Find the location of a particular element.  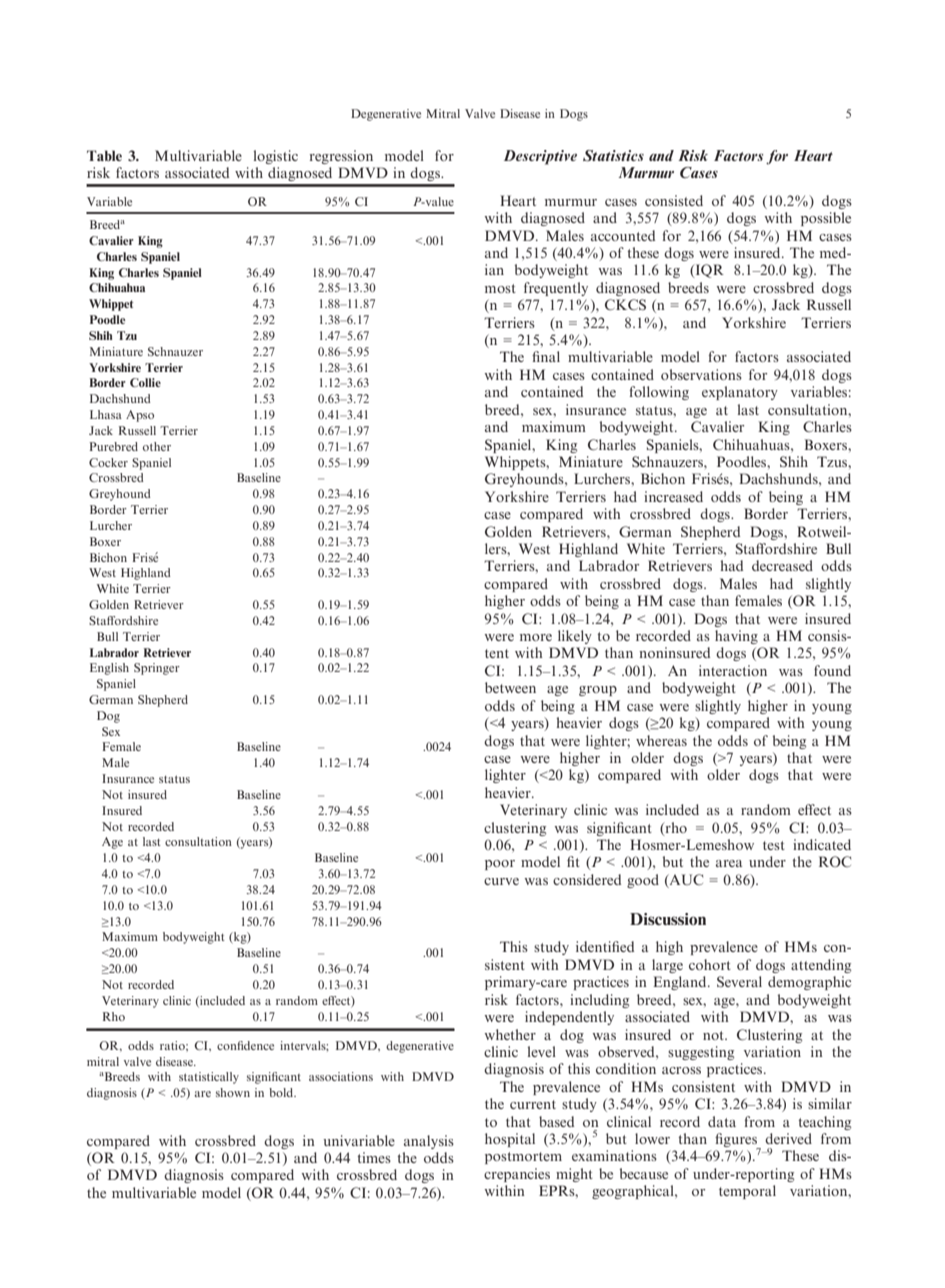

poor is located at coordinates (500, 865).
